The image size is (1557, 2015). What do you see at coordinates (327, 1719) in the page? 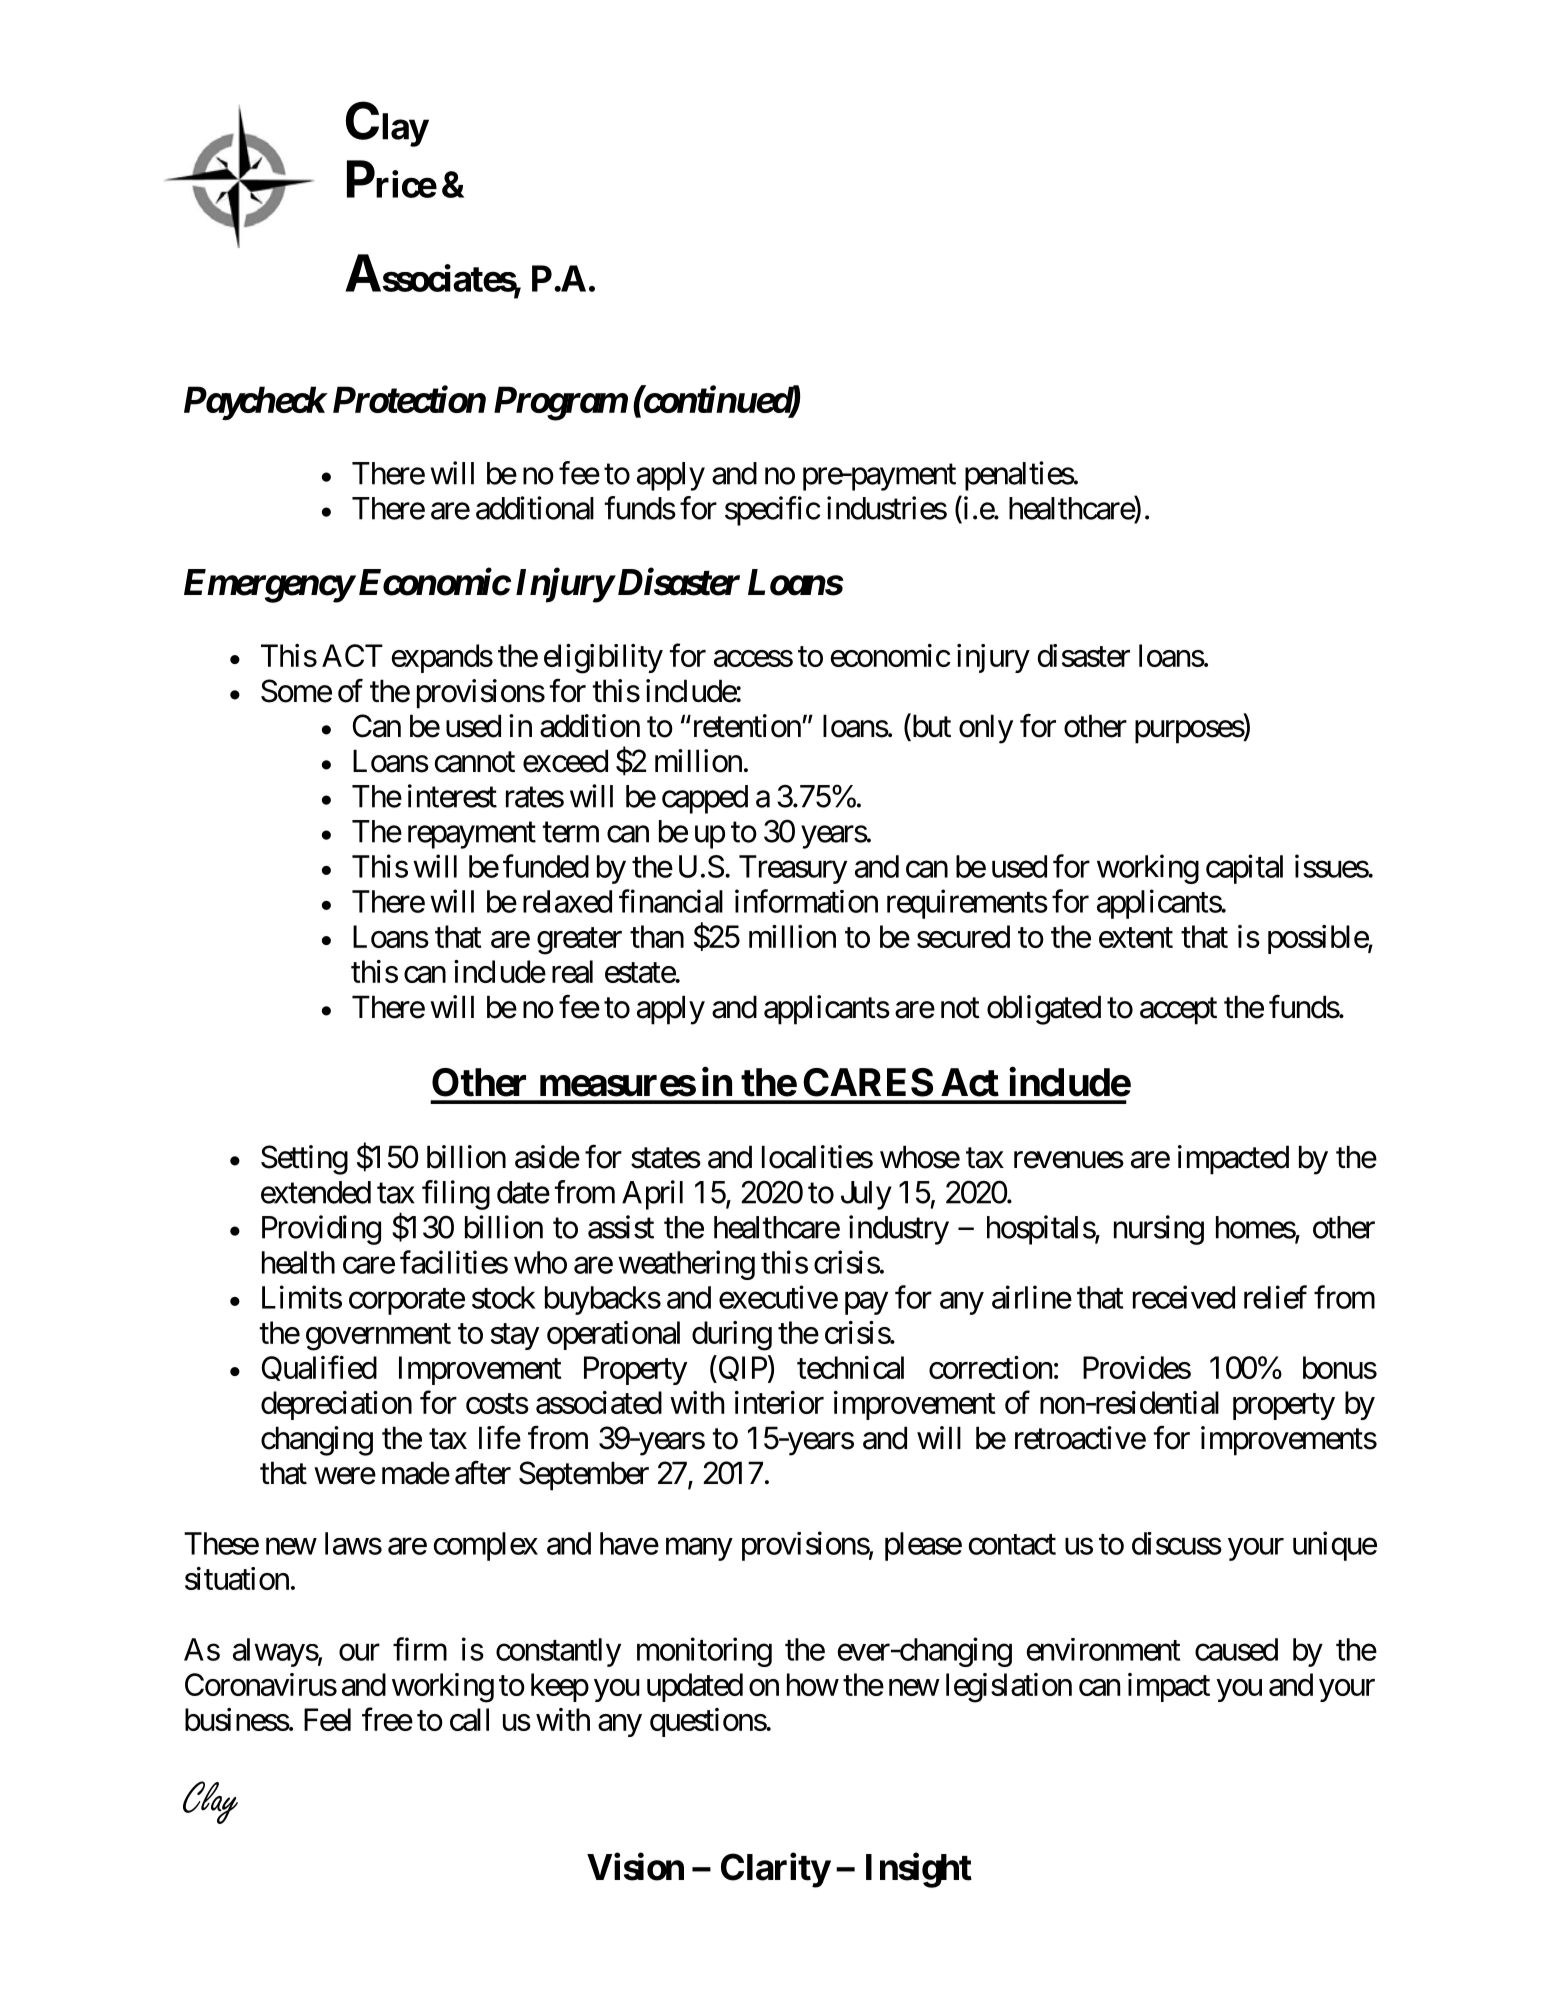
I see `Feel` at bounding box center [327, 1719].
